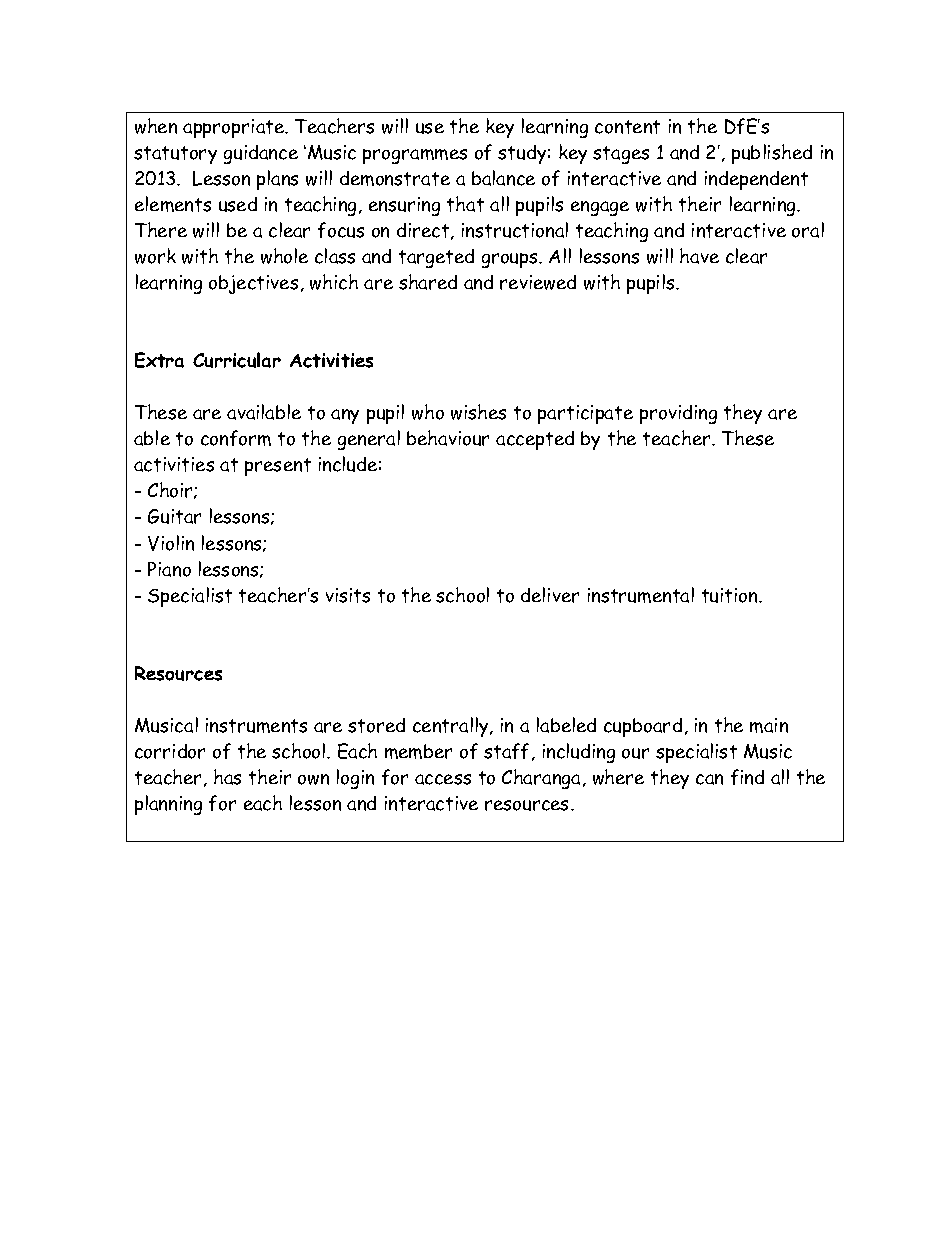 This screenshot has height=1233, width=952. I want to click on behaviour, so click(448, 438).
